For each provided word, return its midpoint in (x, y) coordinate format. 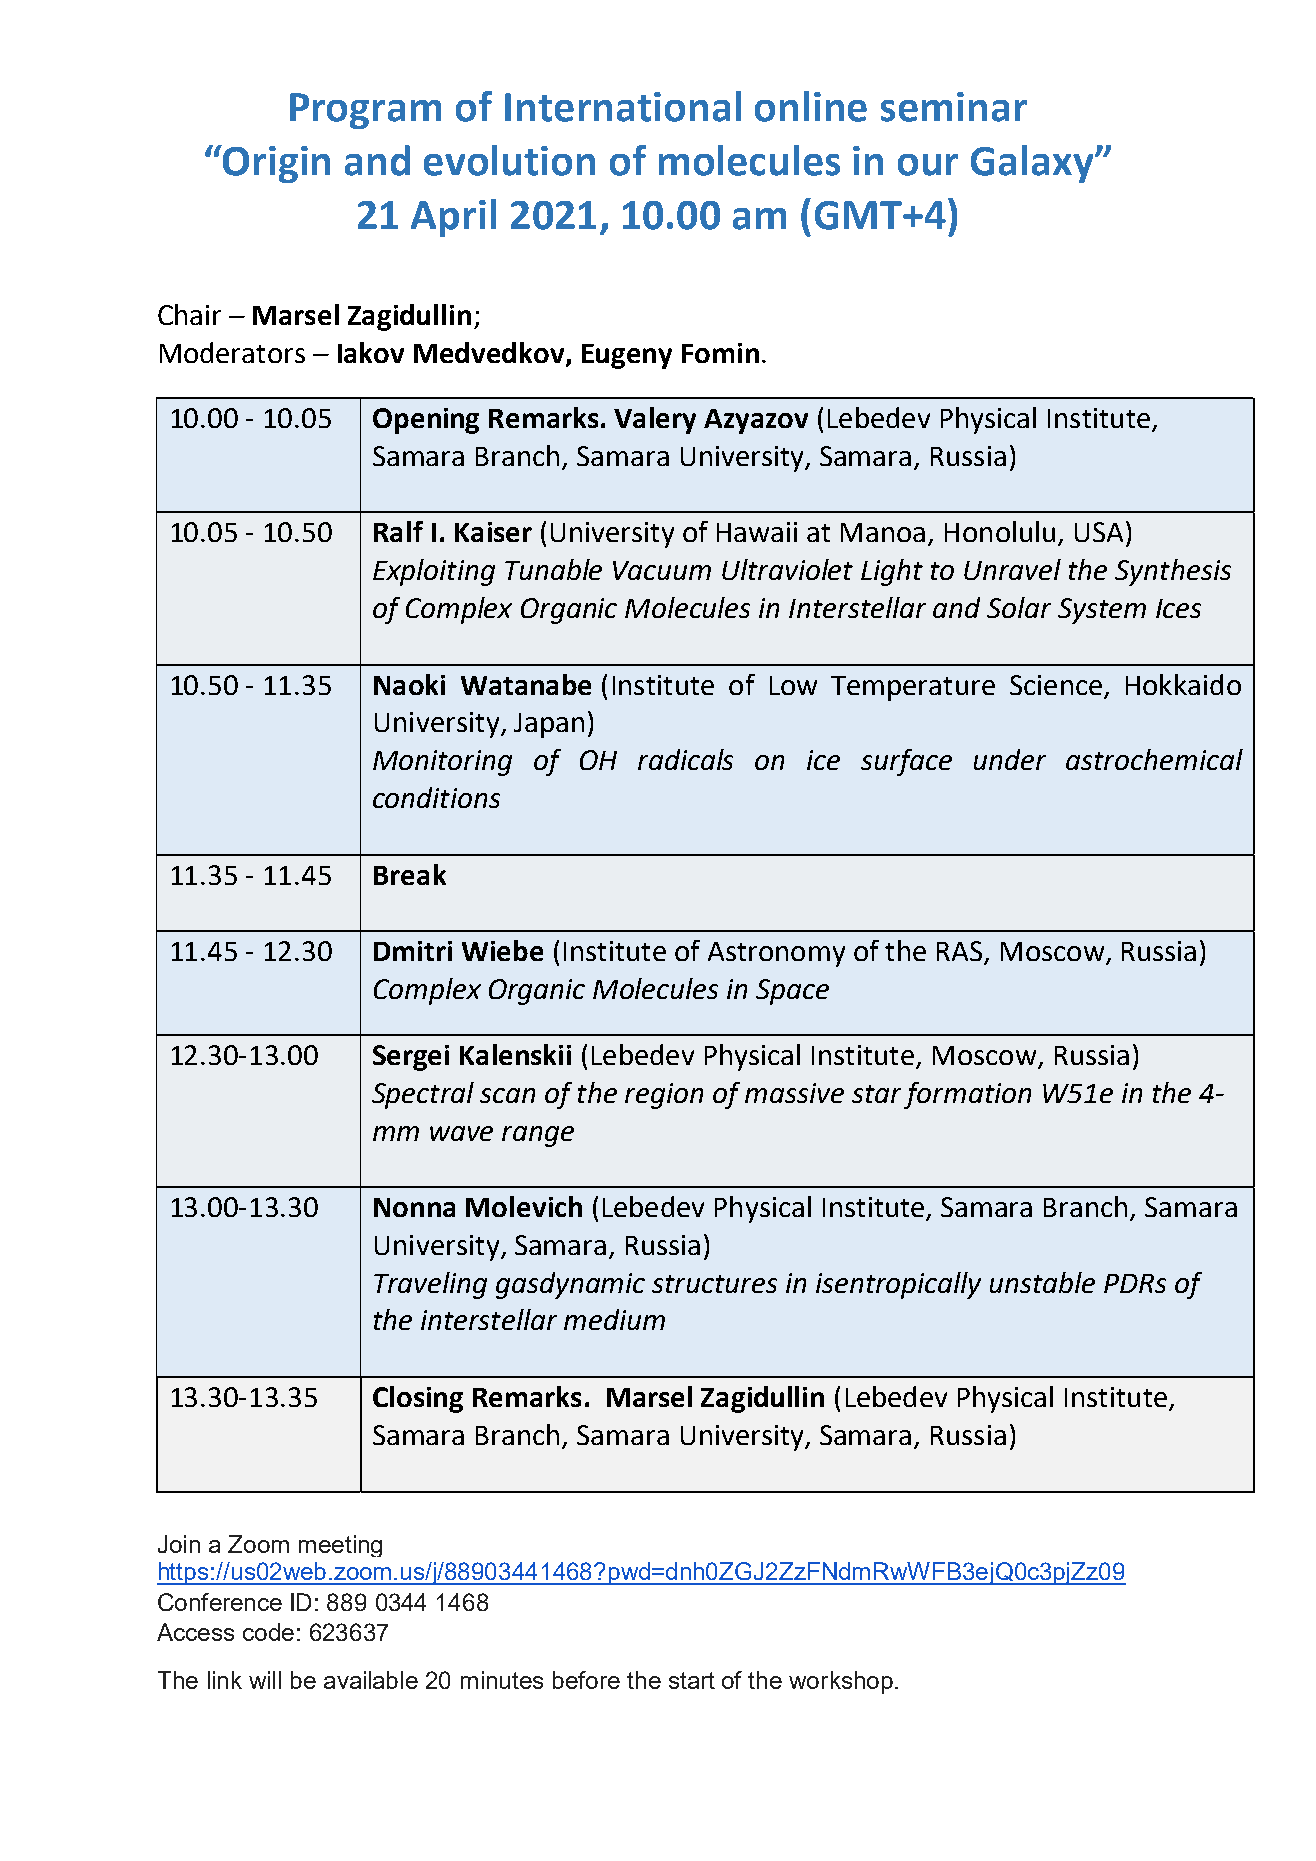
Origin (275, 164)
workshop (841, 1682)
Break (410, 874)
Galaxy (1033, 164)
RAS (961, 952)
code (268, 1632)
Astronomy (776, 954)
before (586, 1680)
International (623, 106)
